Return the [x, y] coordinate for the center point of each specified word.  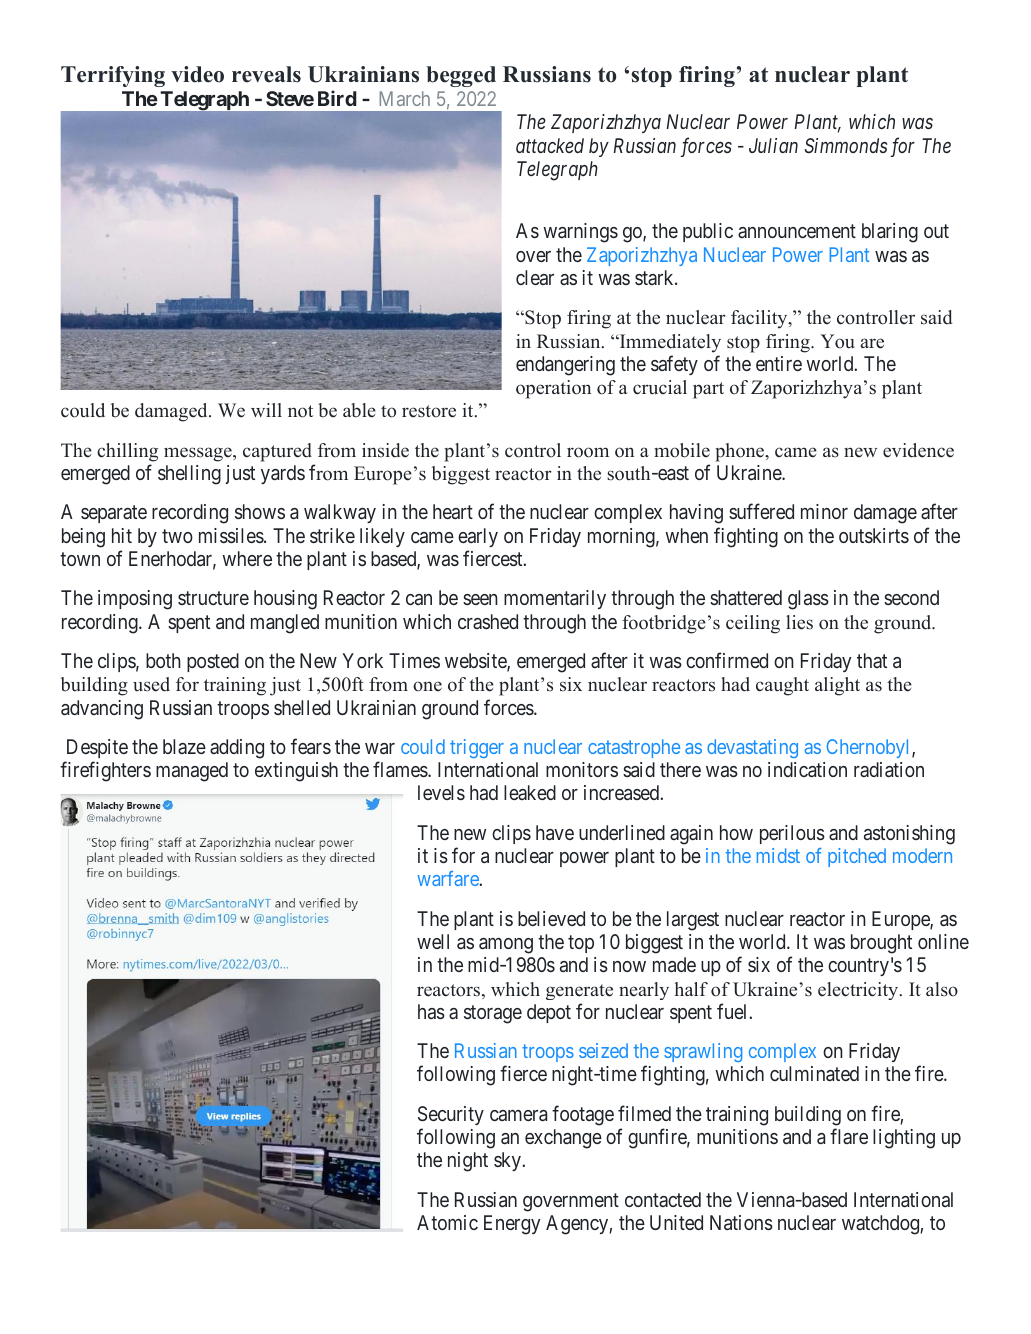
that [872, 660]
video [197, 74]
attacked [550, 145]
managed [192, 772]
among [506, 946]
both [163, 660]
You [837, 341]
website [476, 662]
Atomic [447, 1222]
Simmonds [846, 145]
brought [881, 944]
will [266, 410]
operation [553, 389]
